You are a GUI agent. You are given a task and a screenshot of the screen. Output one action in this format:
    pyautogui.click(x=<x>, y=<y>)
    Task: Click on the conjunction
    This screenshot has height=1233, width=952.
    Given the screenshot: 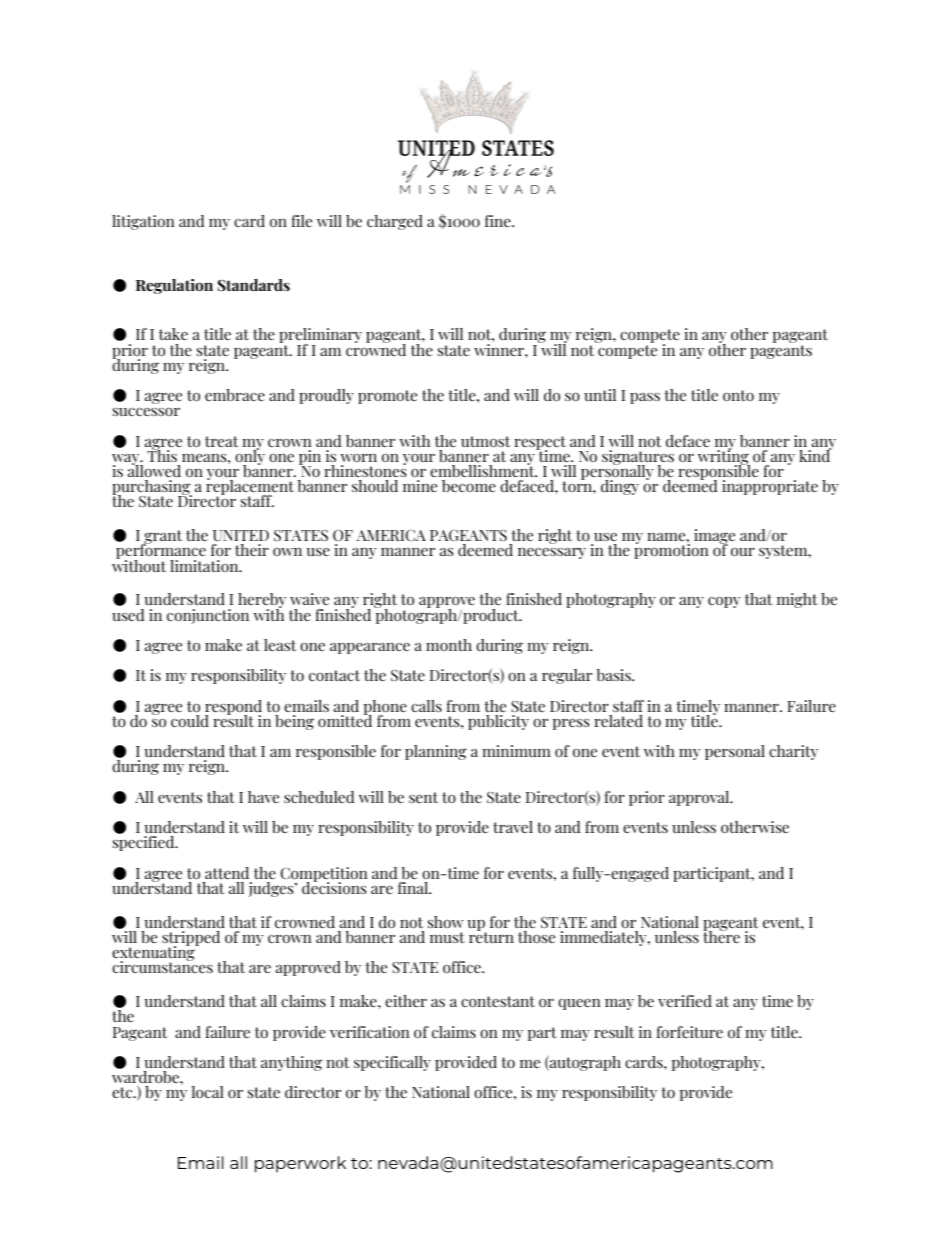 What is the action you would take?
    pyautogui.click(x=208, y=616)
